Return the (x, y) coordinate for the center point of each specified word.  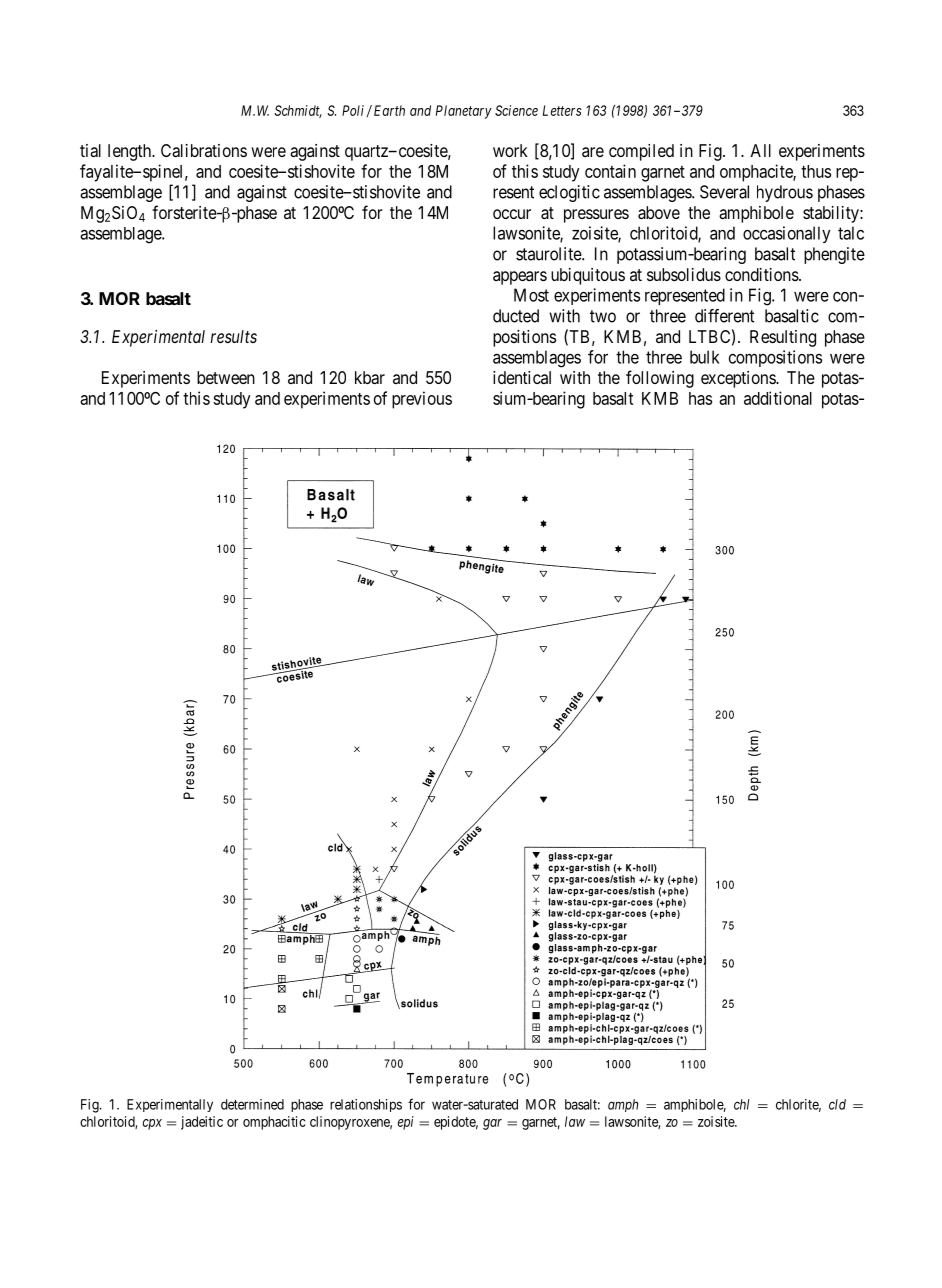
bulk (705, 357)
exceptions (739, 379)
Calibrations (204, 150)
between (226, 377)
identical (522, 377)
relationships (366, 1105)
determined (252, 1104)
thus (816, 171)
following (660, 379)
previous (422, 400)
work (510, 150)
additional (778, 398)
